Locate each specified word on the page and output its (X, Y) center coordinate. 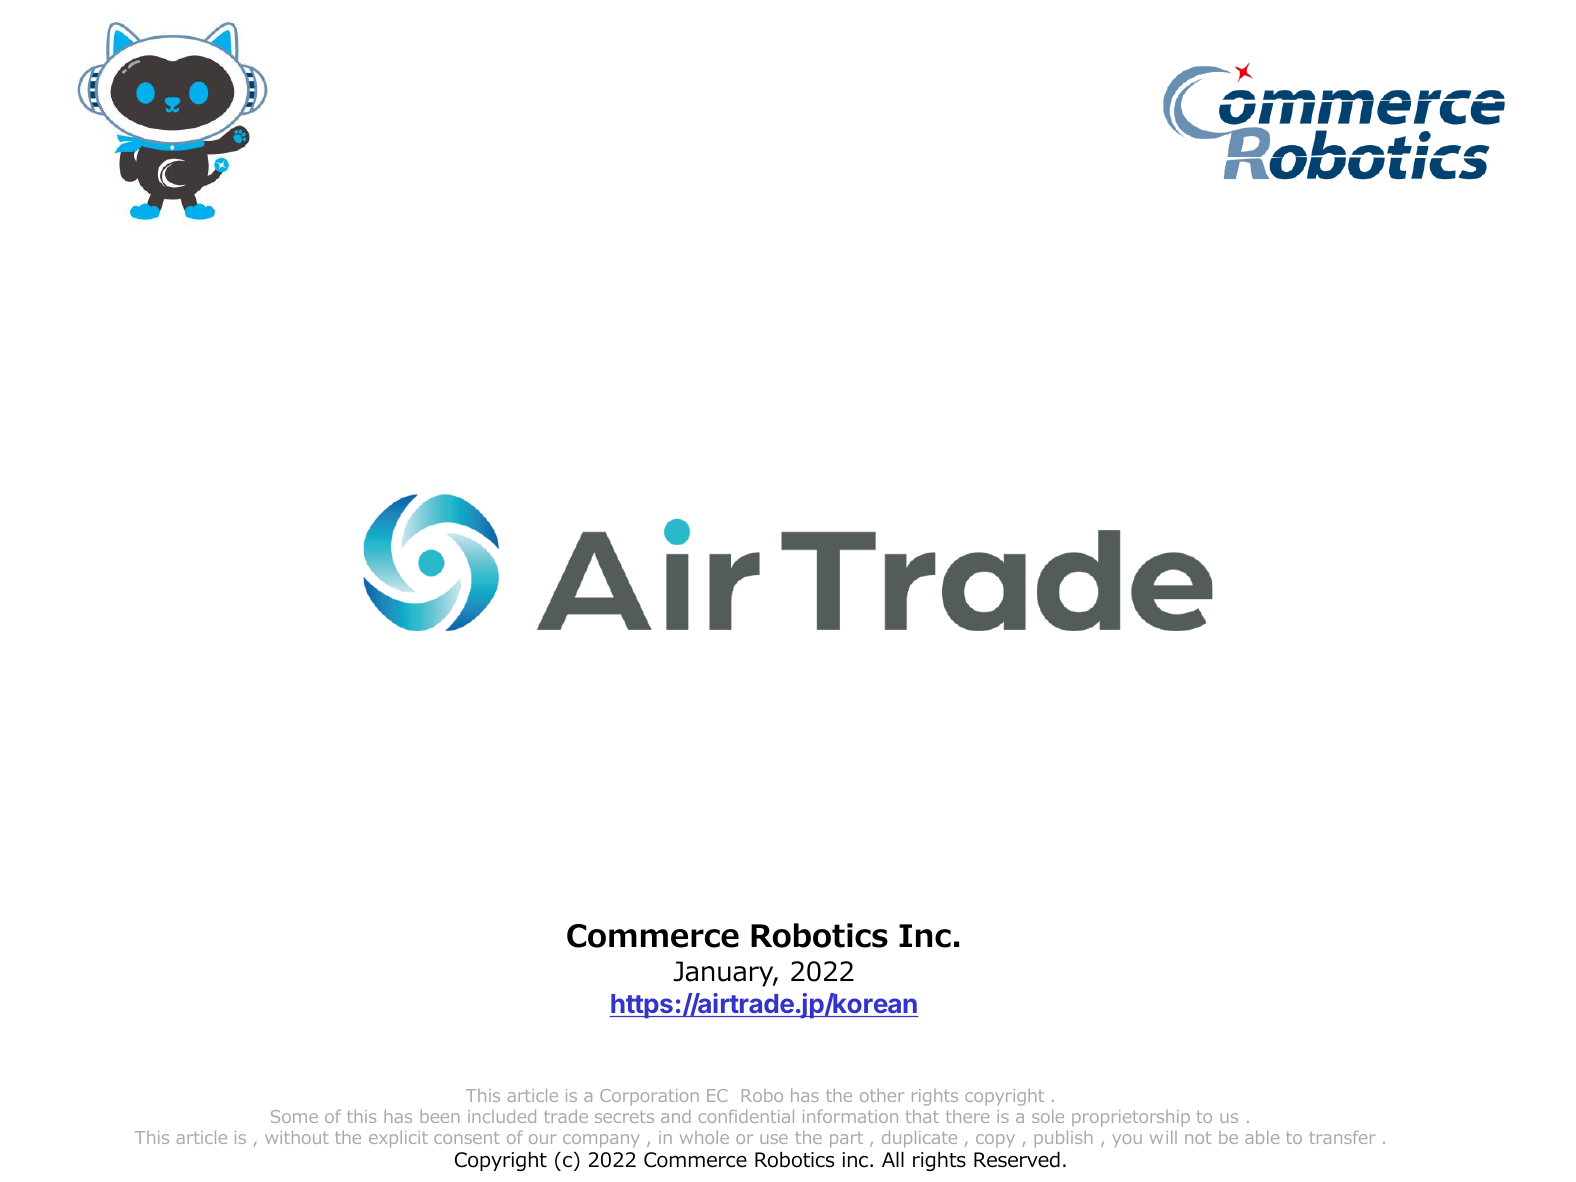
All (893, 1159)
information (850, 1116)
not (1198, 1138)
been (440, 1116)
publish (1063, 1139)
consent (467, 1138)
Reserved (1017, 1160)
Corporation (649, 1097)
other (882, 1095)
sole (1048, 1116)
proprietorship (1131, 1118)
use (774, 1139)
